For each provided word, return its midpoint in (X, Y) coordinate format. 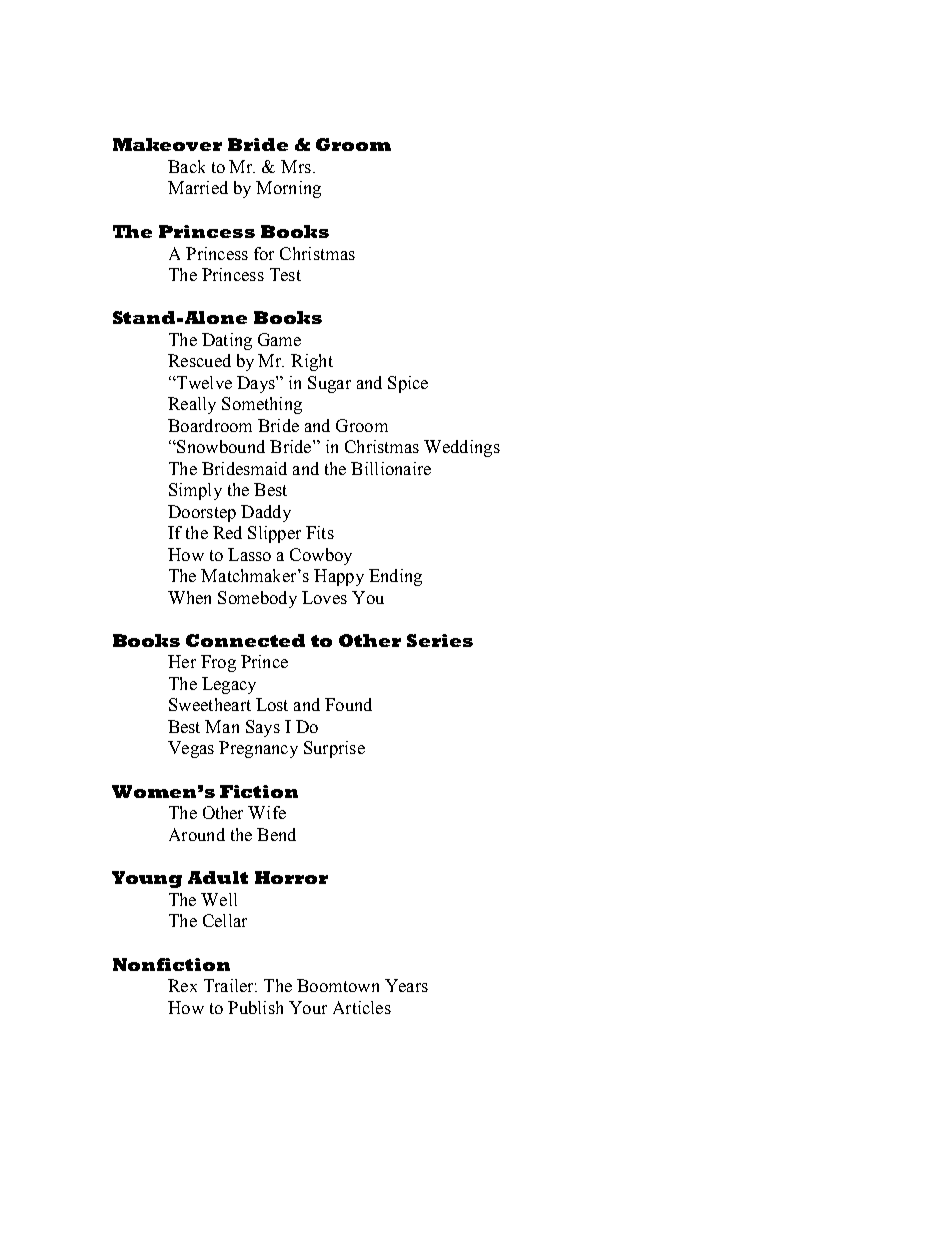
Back (186, 166)
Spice (408, 384)
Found (348, 704)
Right (312, 362)
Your (308, 1007)
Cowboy (321, 556)
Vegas (191, 749)
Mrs (296, 166)
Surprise (334, 749)
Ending (395, 577)
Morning (288, 189)
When (189, 597)
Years (406, 985)
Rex (182, 985)
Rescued (199, 360)
